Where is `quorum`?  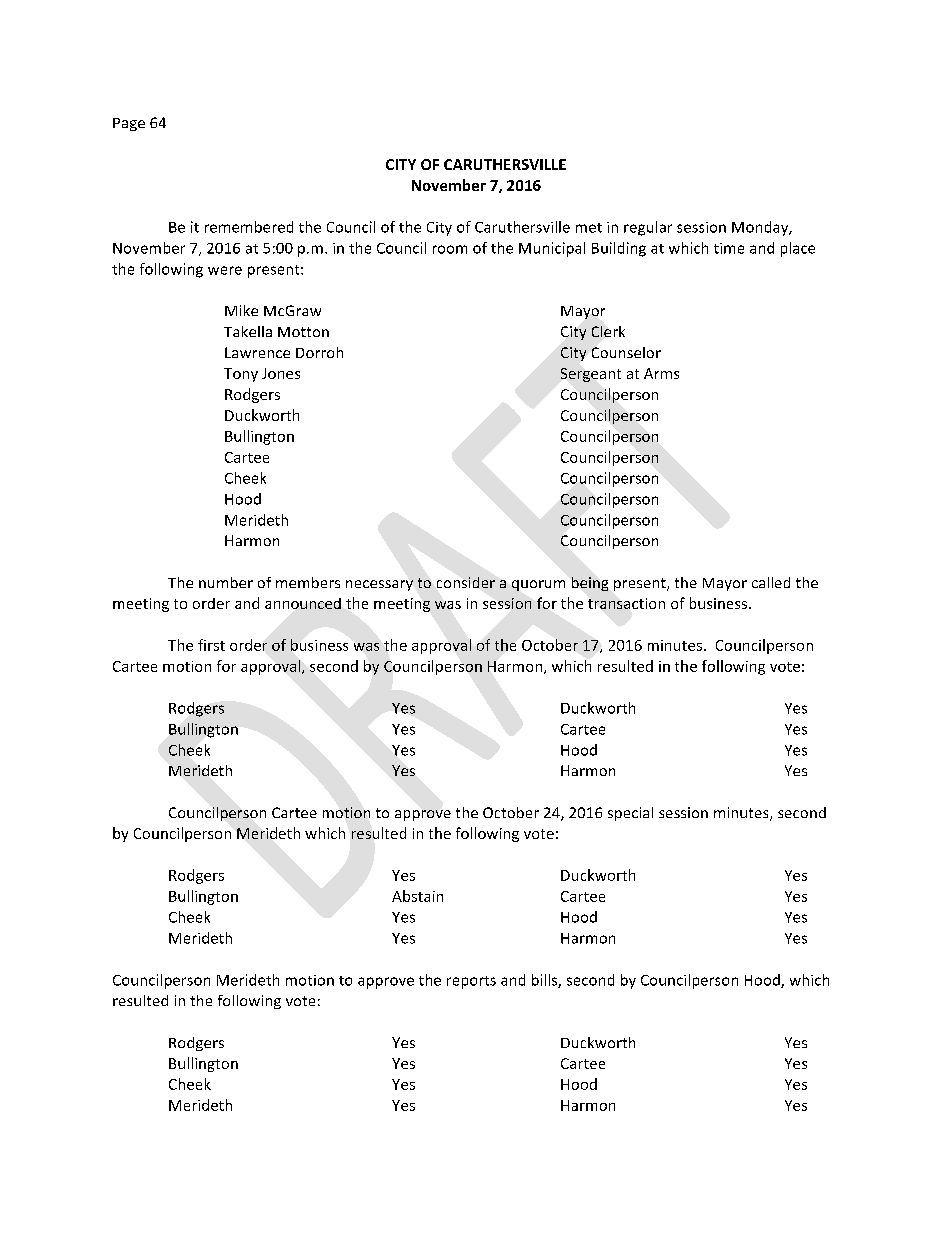 quorum is located at coordinates (538, 585).
